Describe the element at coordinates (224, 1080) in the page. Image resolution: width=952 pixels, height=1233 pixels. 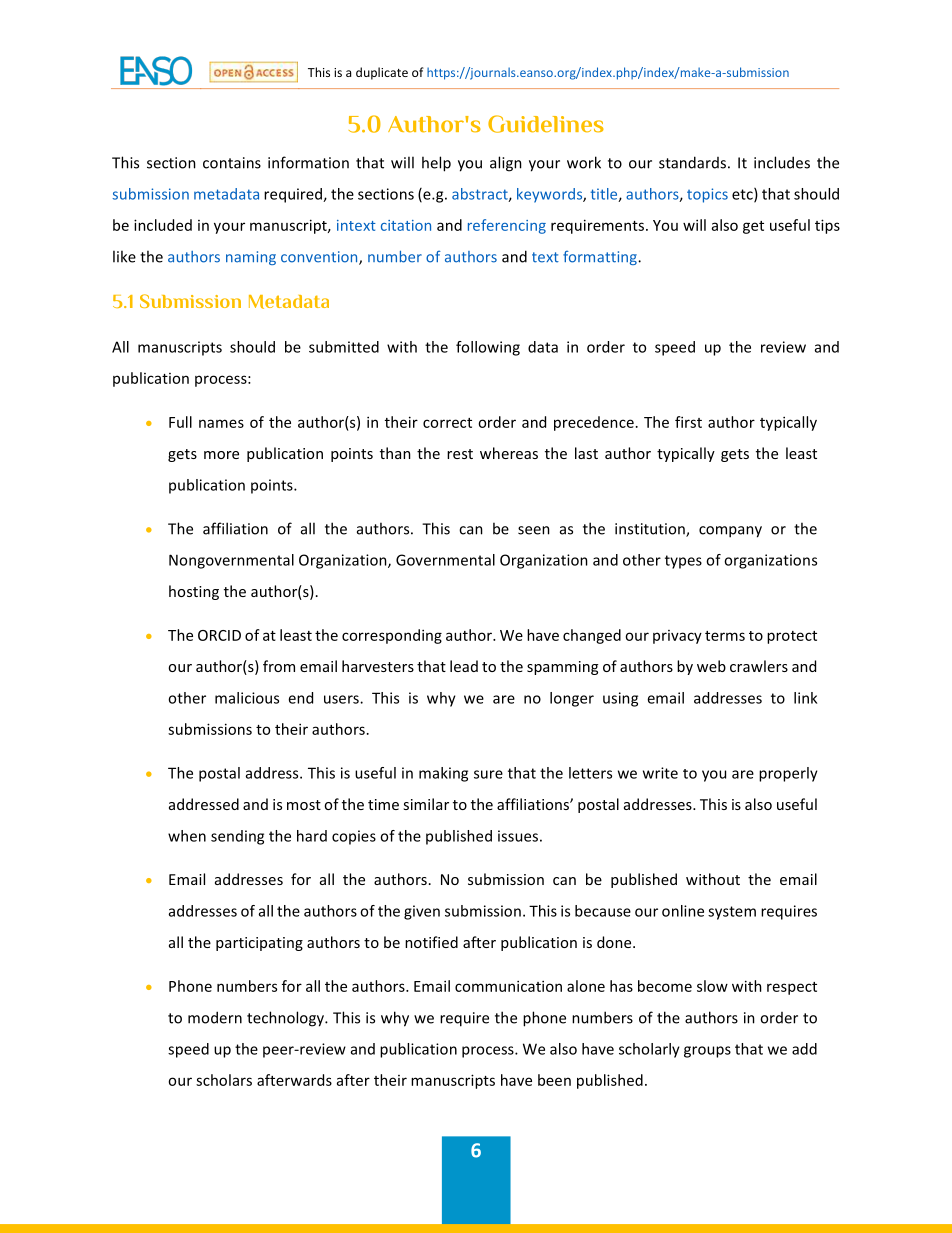
I see `scholars` at that location.
